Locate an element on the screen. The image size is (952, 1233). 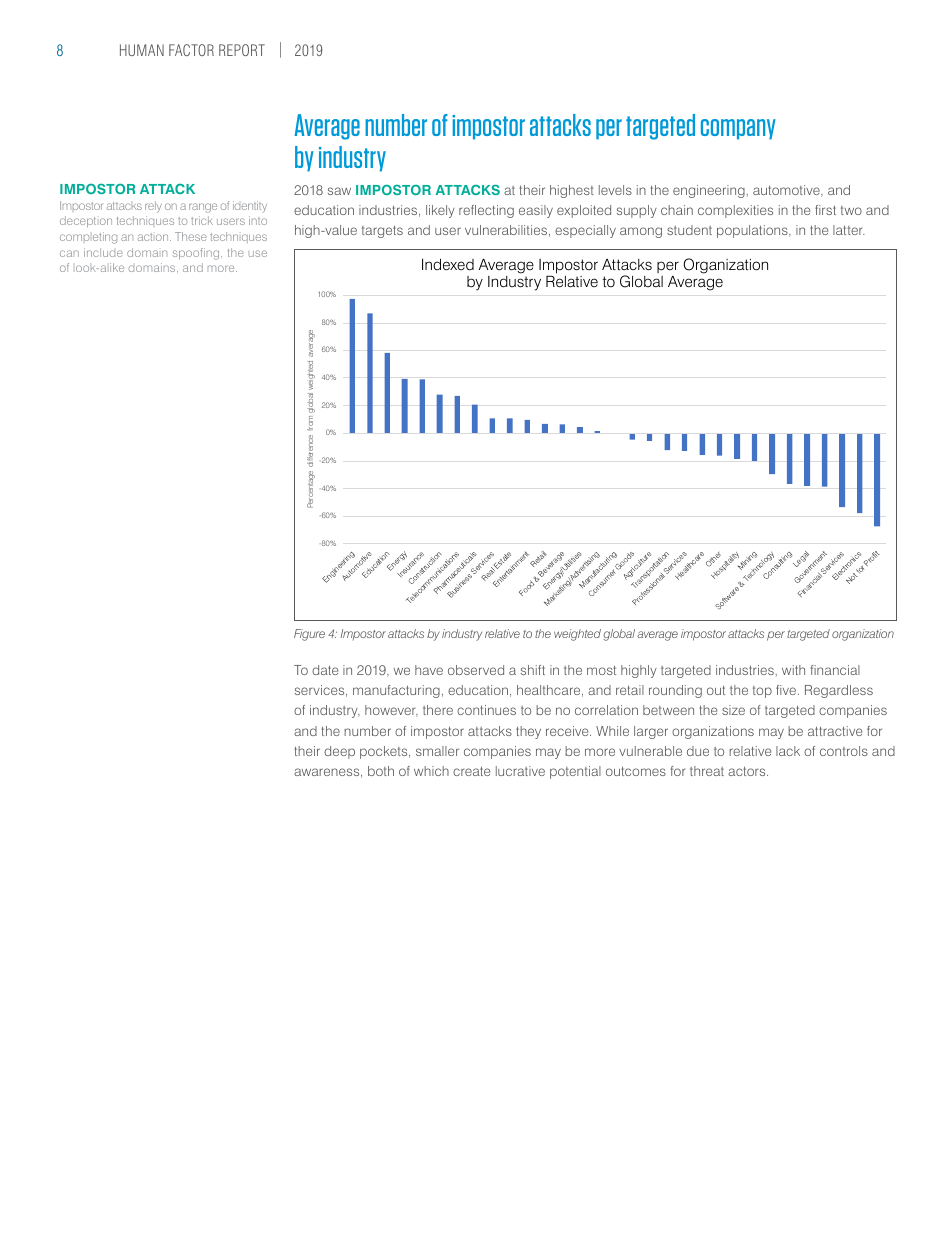
deep is located at coordinates (339, 752).
